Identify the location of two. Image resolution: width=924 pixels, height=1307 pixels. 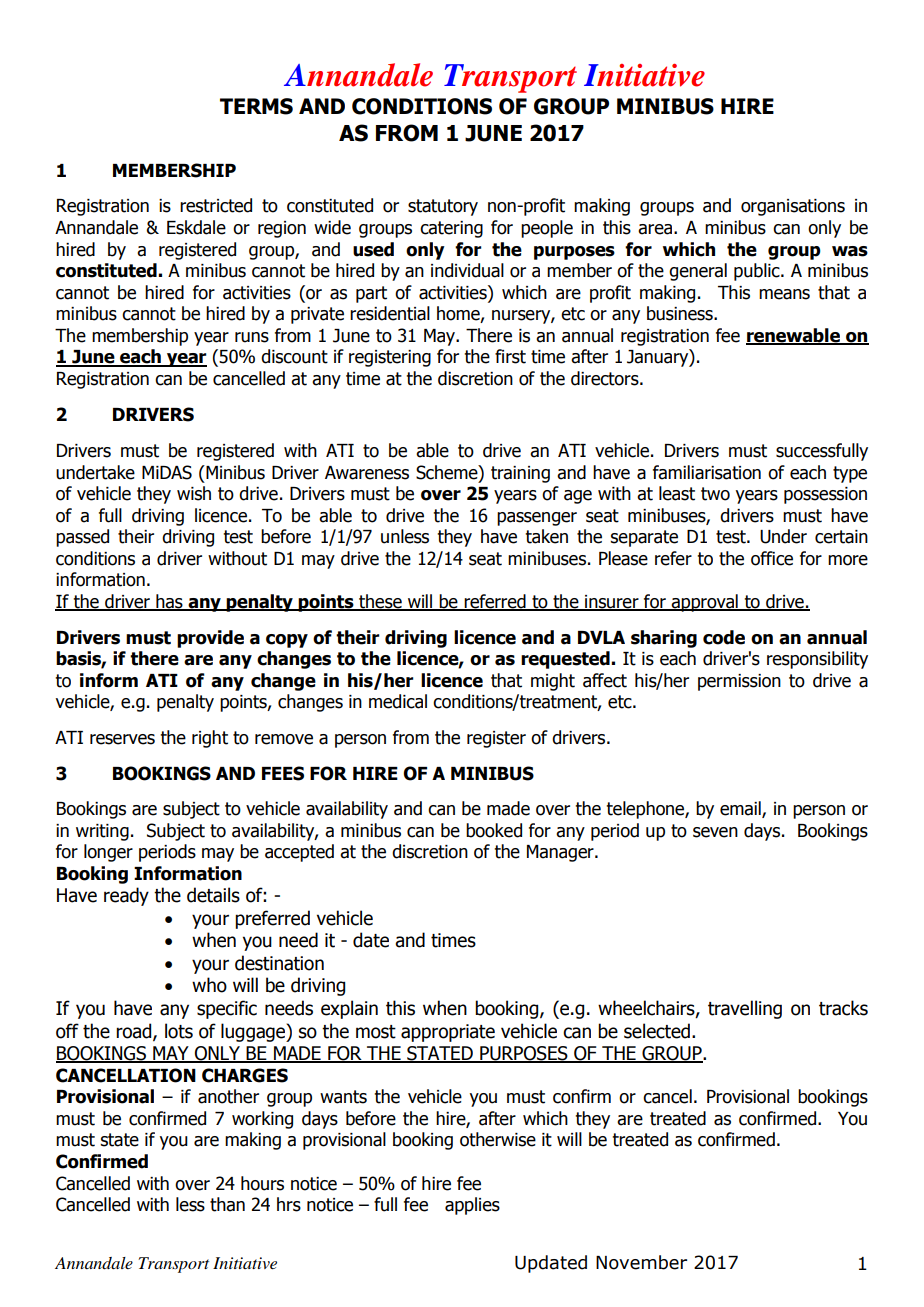
(715, 494).
